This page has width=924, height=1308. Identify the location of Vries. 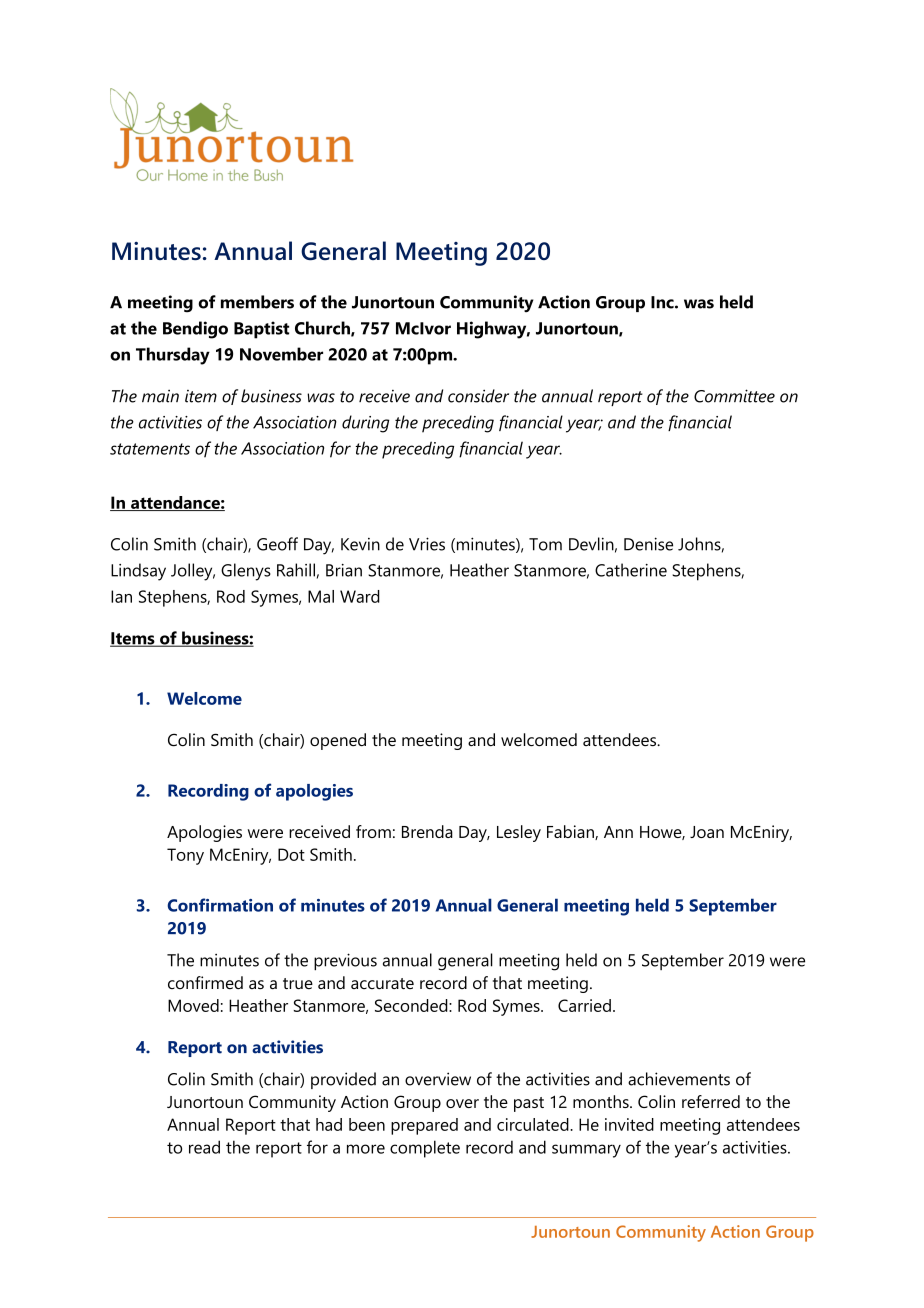
(427, 544).
